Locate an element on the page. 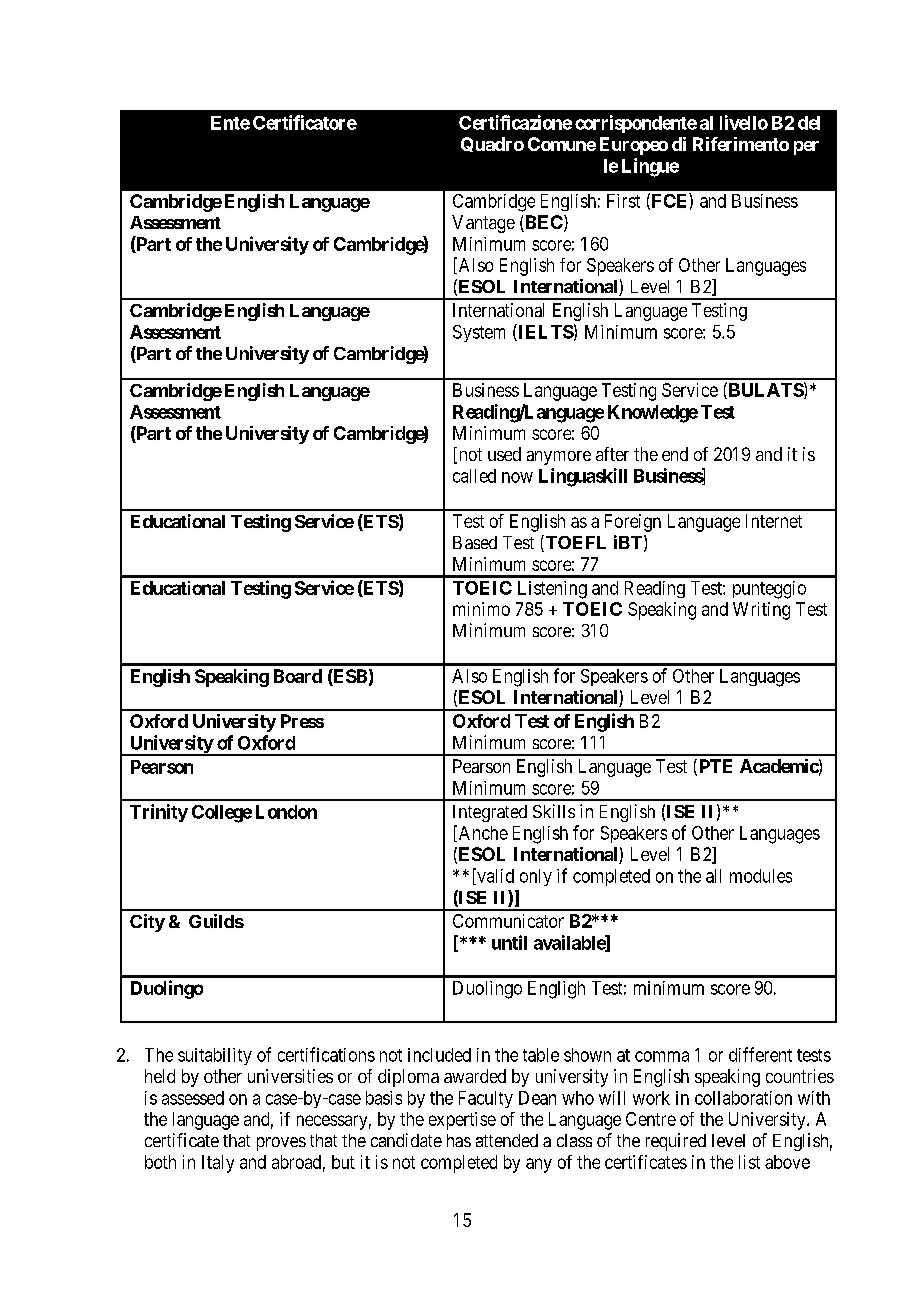 This image has width=924, height=1308. expertise is located at coordinates (462, 1121).
